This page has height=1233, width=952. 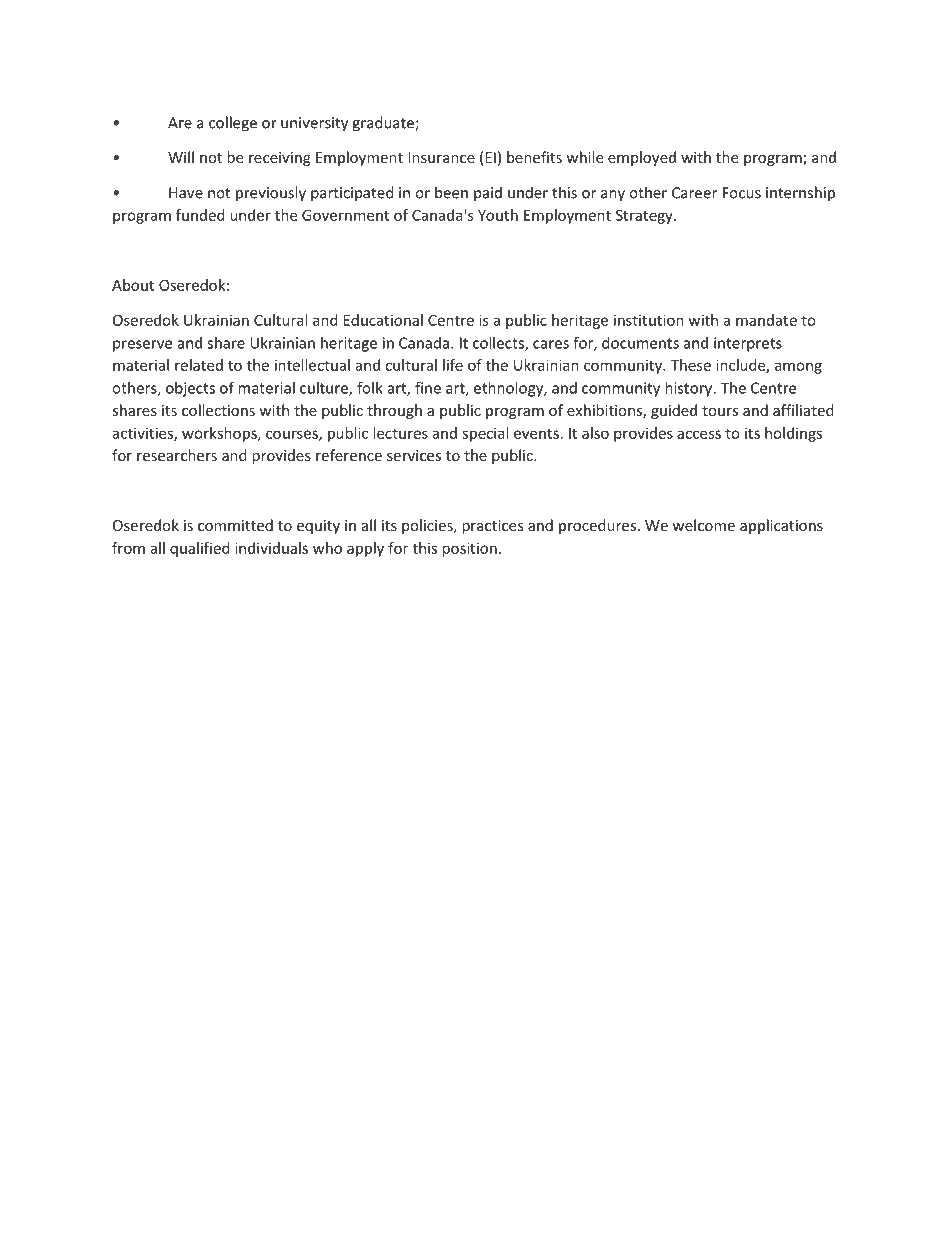 What do you see at coordinates (499, 344) in the page?
I see `collects` at bounding box center [499, 344].
